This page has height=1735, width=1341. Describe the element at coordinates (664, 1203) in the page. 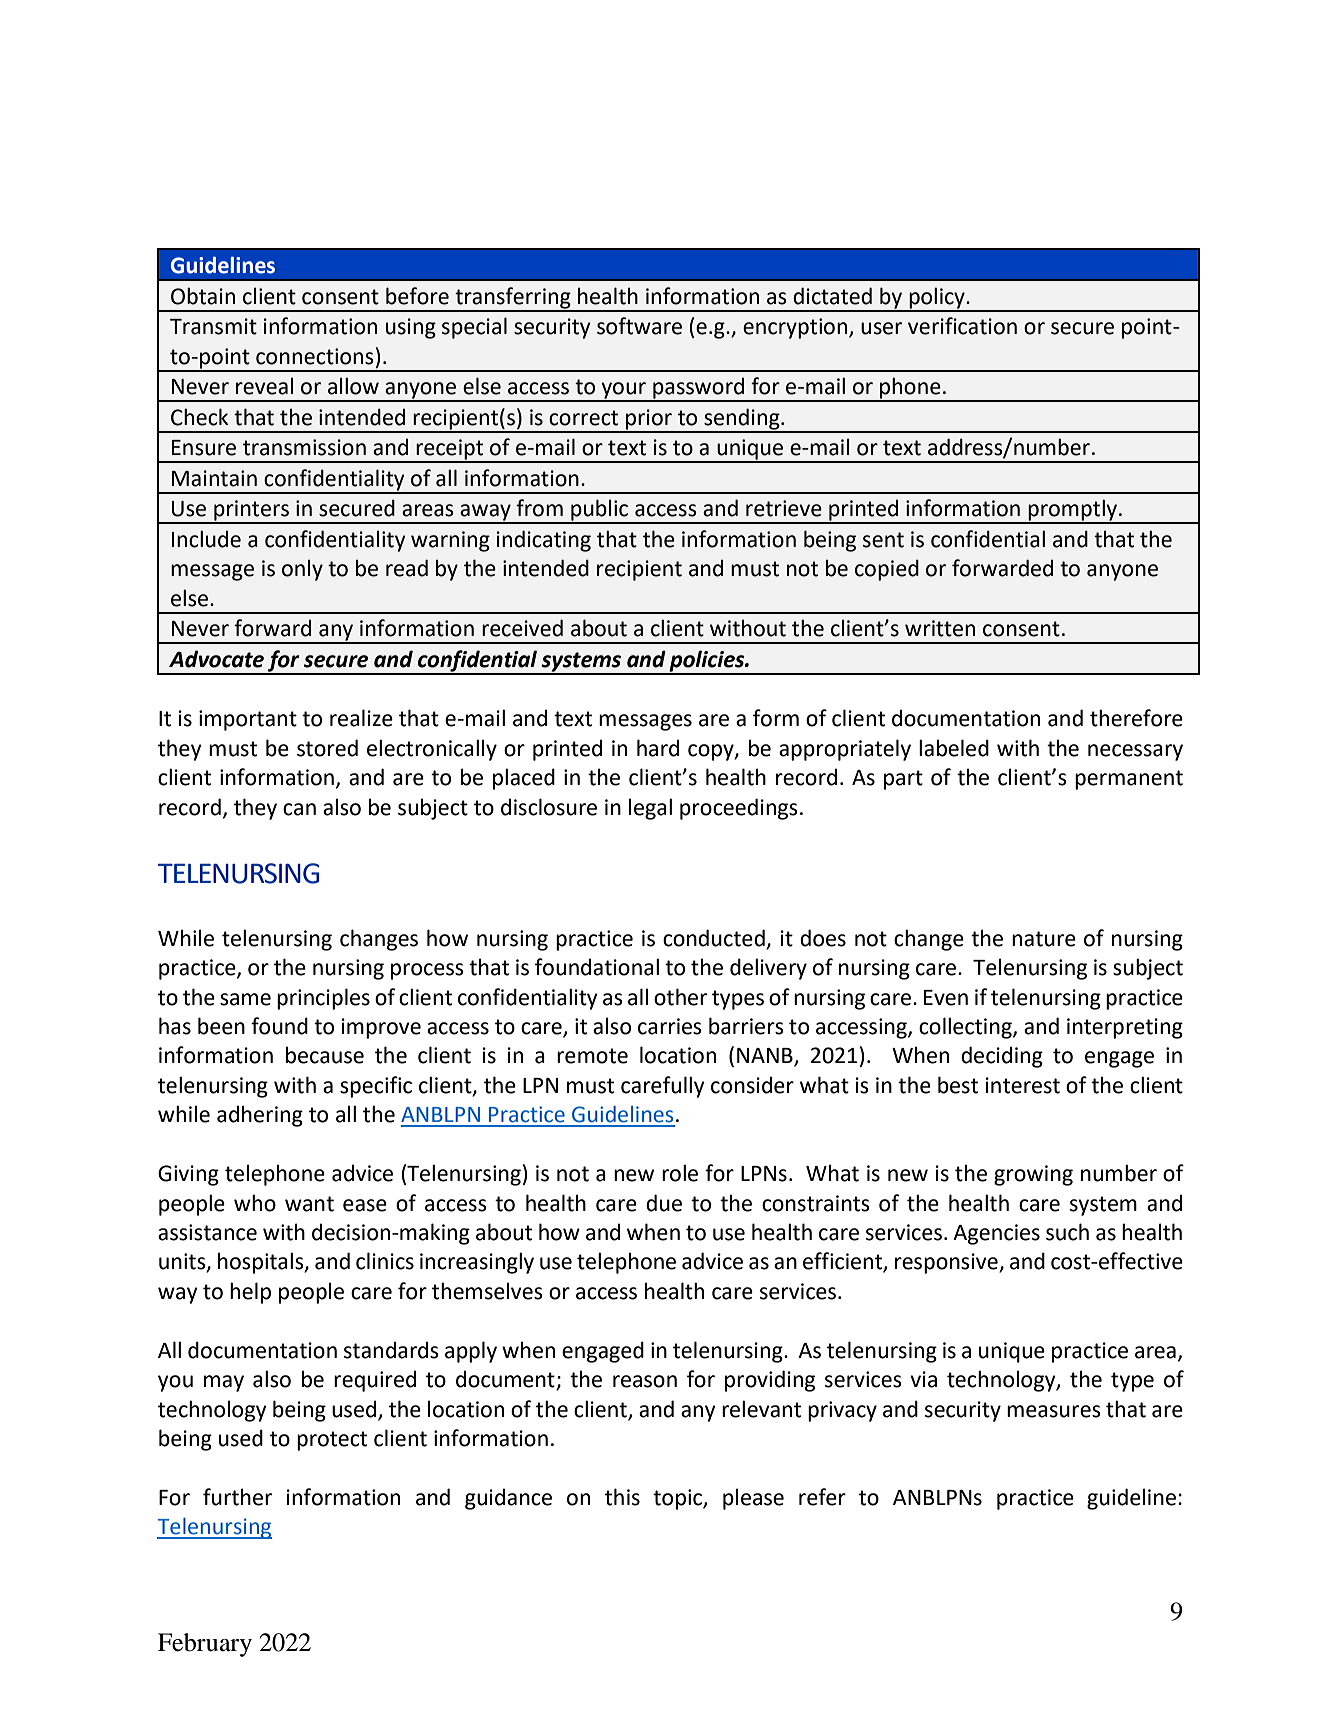

I see `due` at that location.
